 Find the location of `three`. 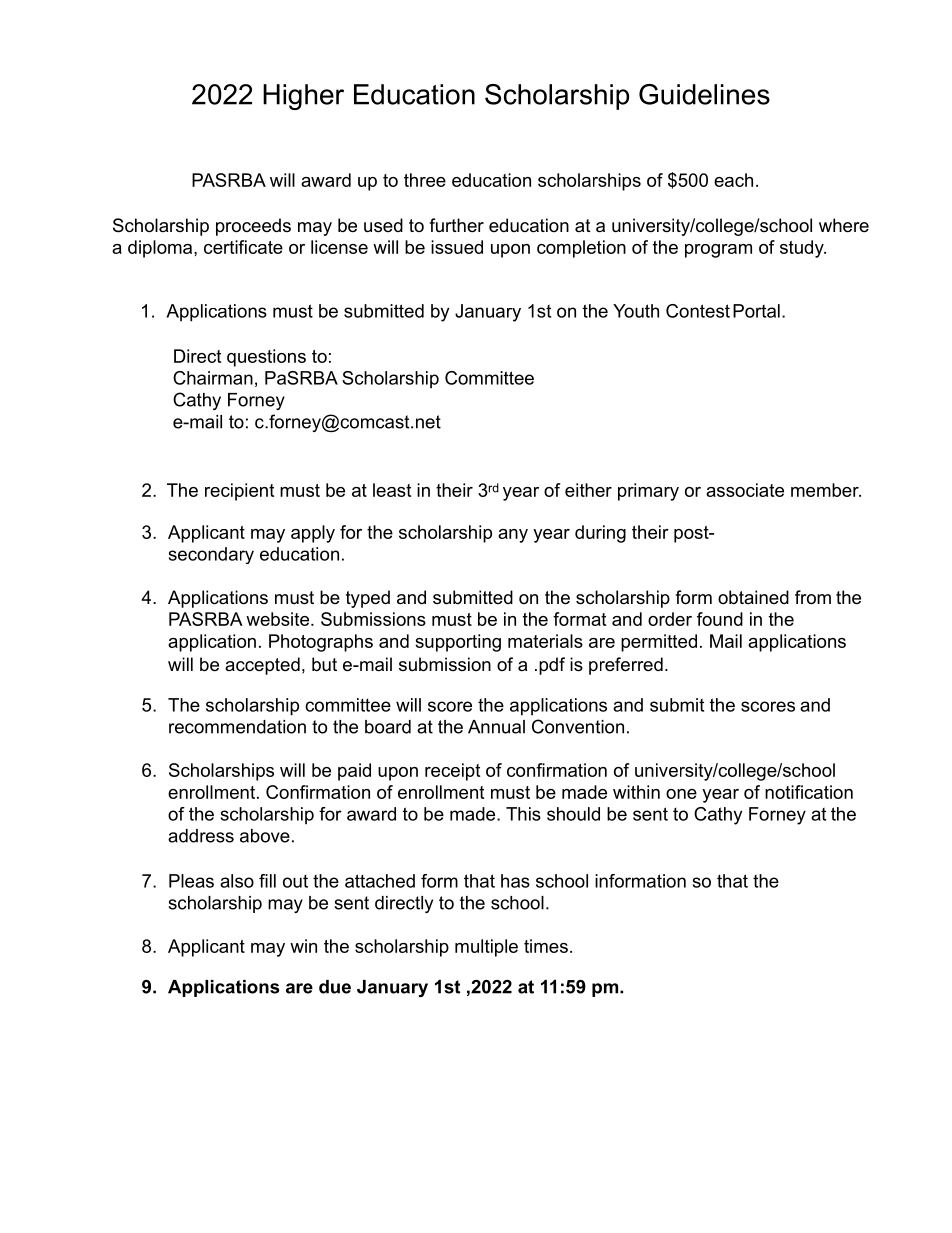

three is located at coordinates (425, 180).
